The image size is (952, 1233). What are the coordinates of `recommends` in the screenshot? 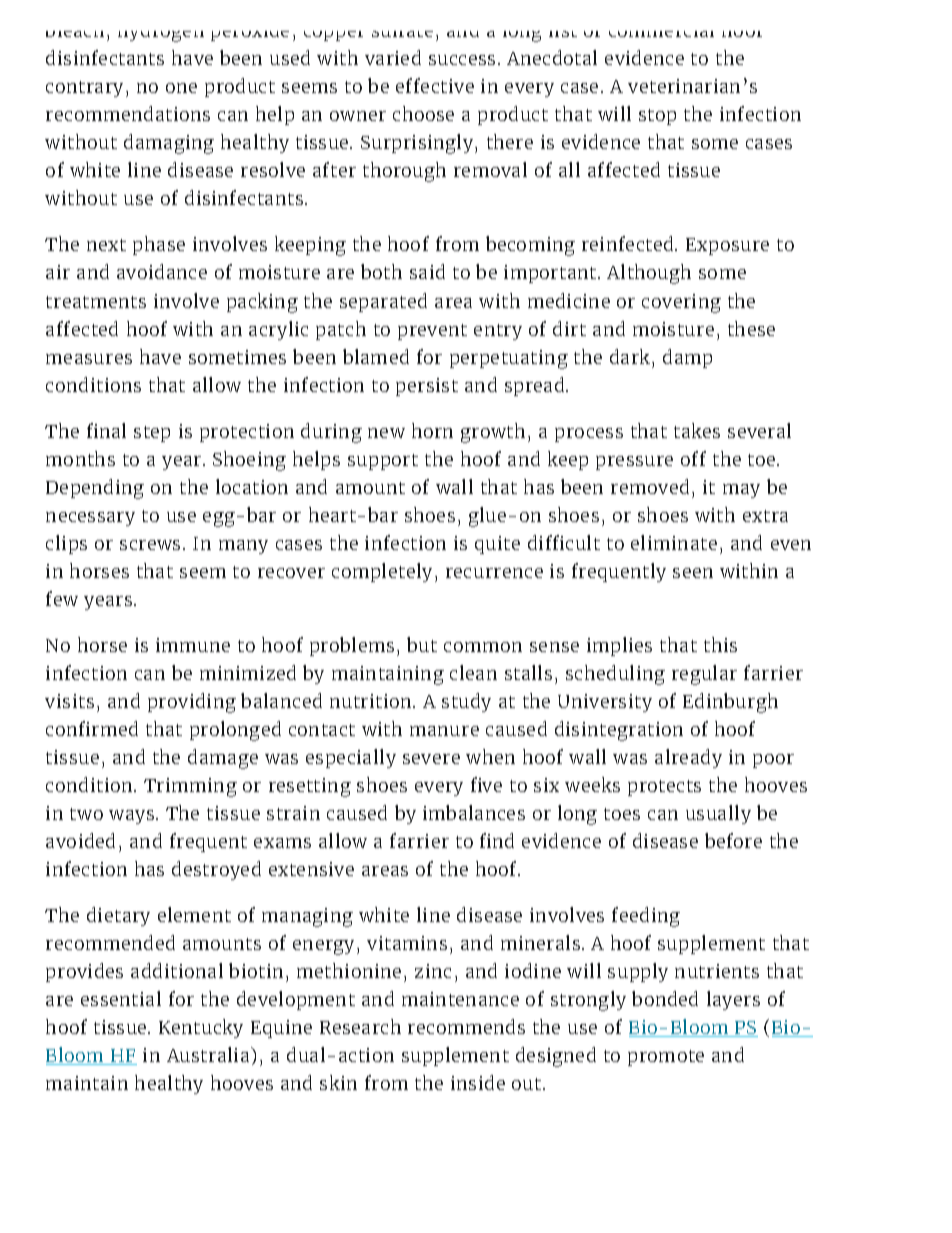 It's located at (466, 1026).
